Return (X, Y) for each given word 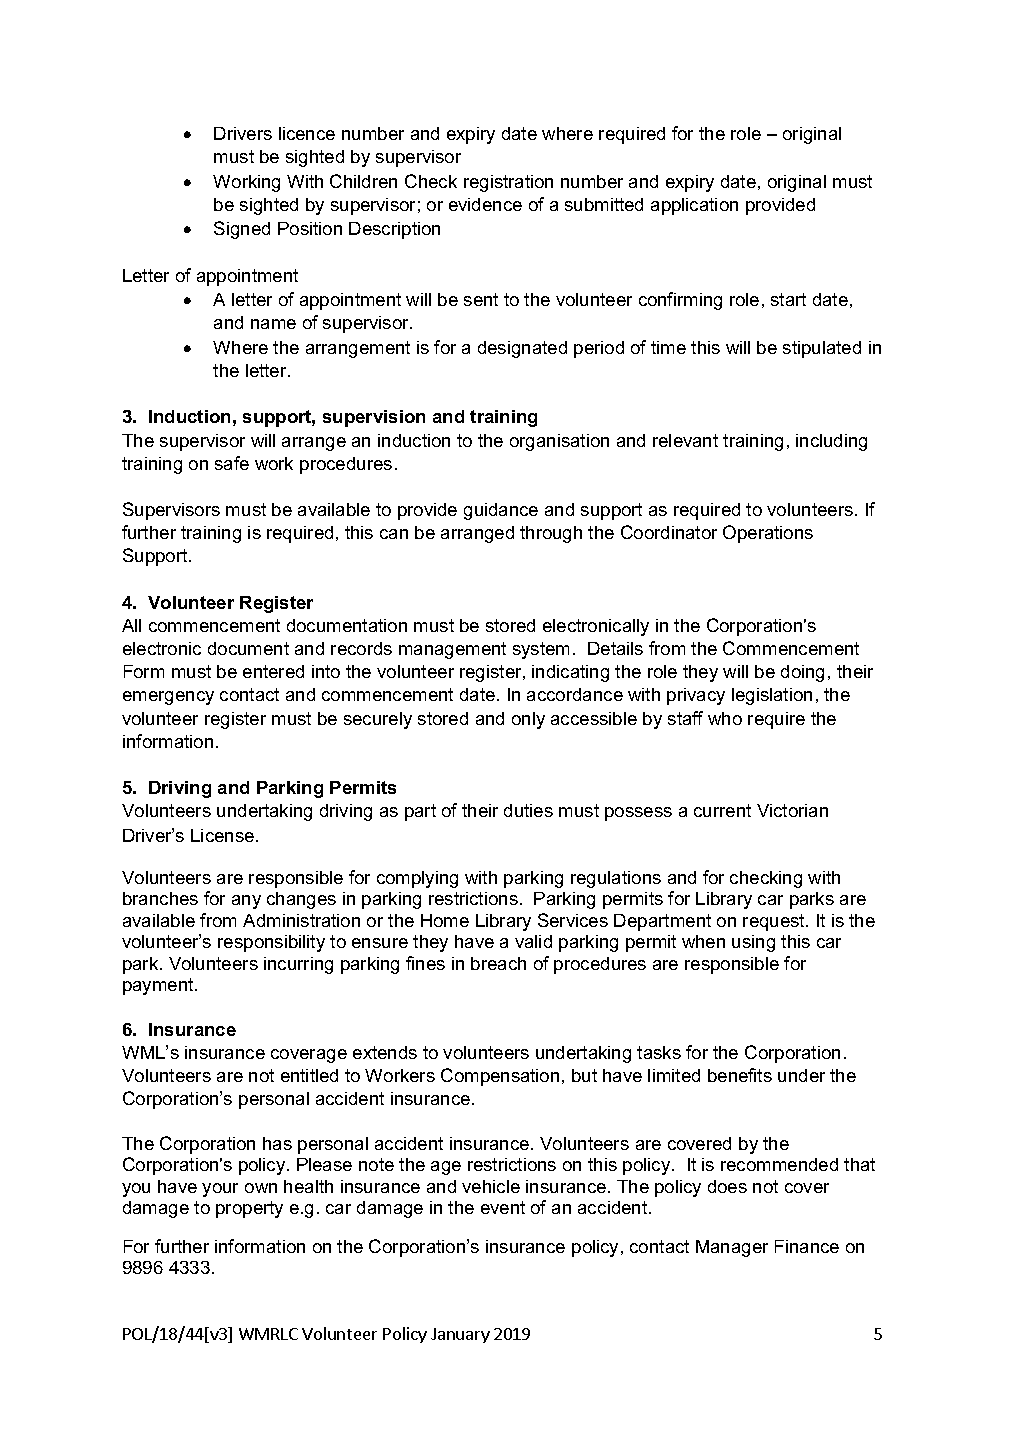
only (528, 720)
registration (508, 183)
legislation (772, 696)
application (694, 206)
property (249, 1209)
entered (273, 671)
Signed (242, 230)
